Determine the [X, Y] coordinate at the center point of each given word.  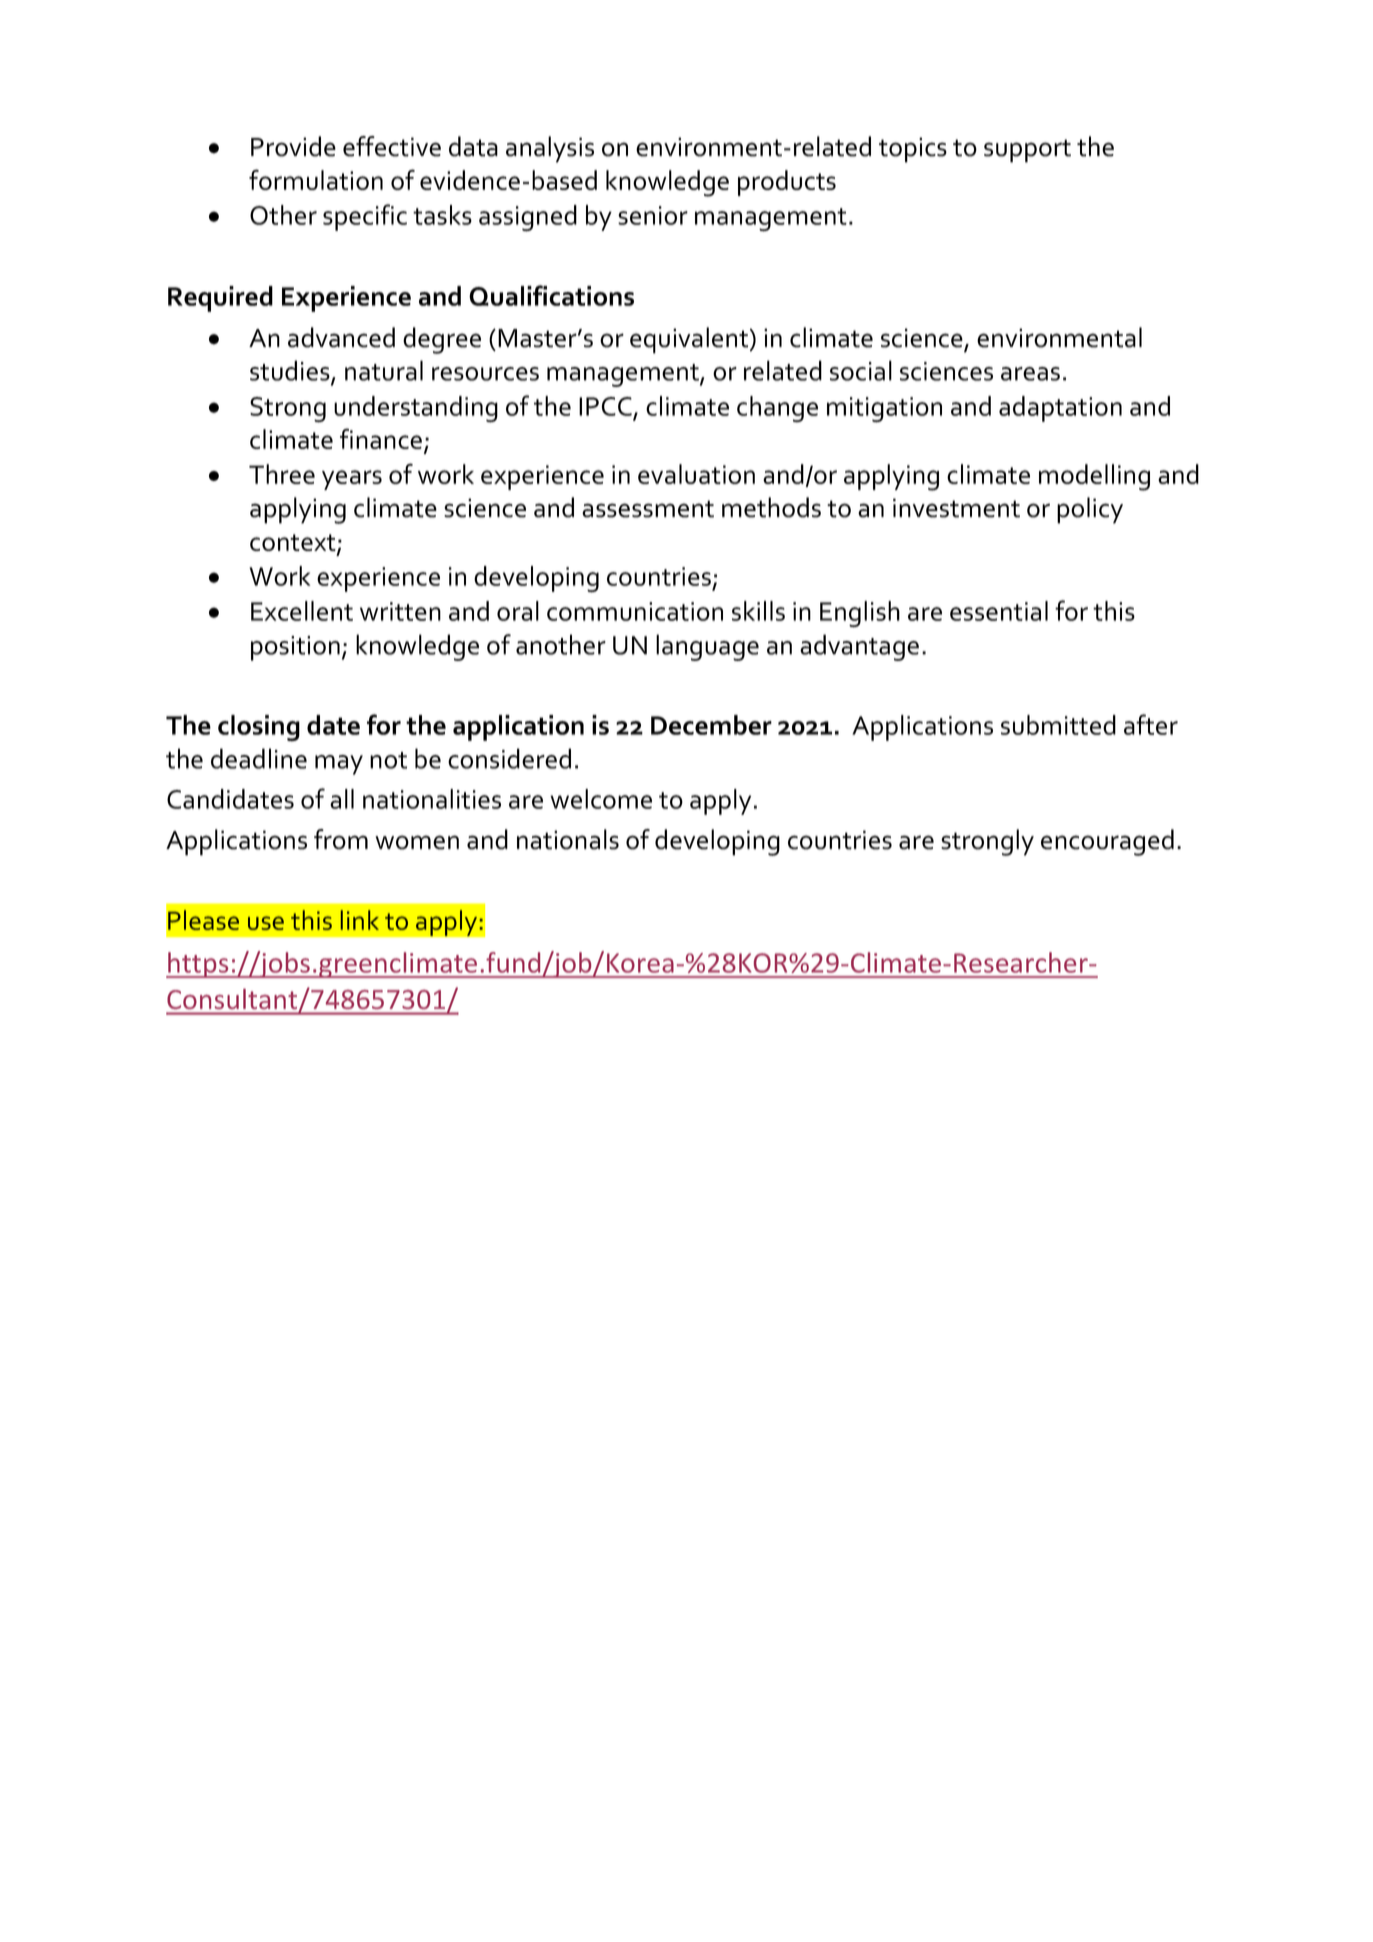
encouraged [1107, 842]
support [1027, 151]
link [360, 920]
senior [653, 215]
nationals [568, 839]
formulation [316, 179]
